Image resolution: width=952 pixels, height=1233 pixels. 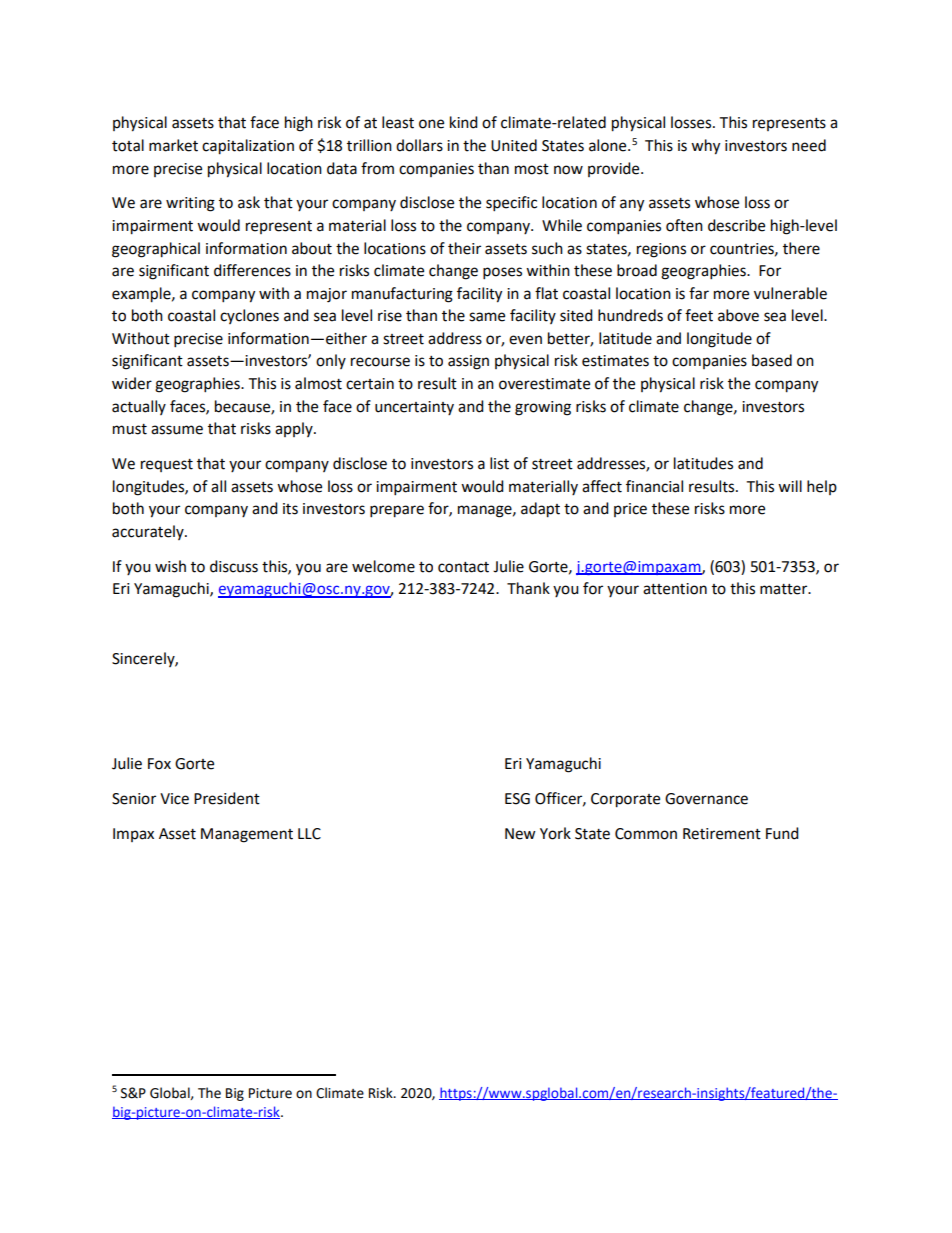 What do you see at coordinates (785, 589) in the page?
I see `matter` at bounding box center [785, 589].
